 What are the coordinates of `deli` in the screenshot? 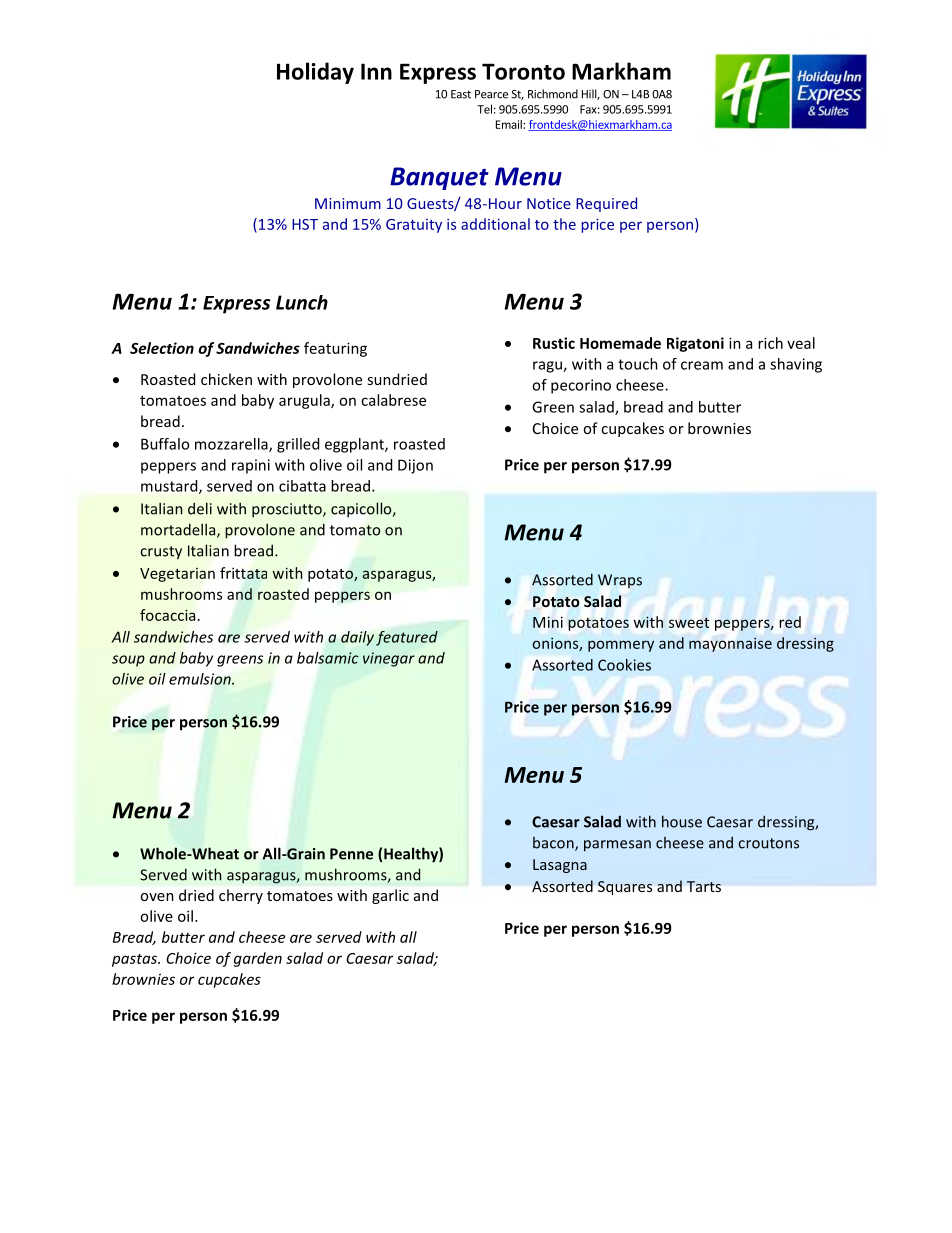 It's located at (200, 508).
